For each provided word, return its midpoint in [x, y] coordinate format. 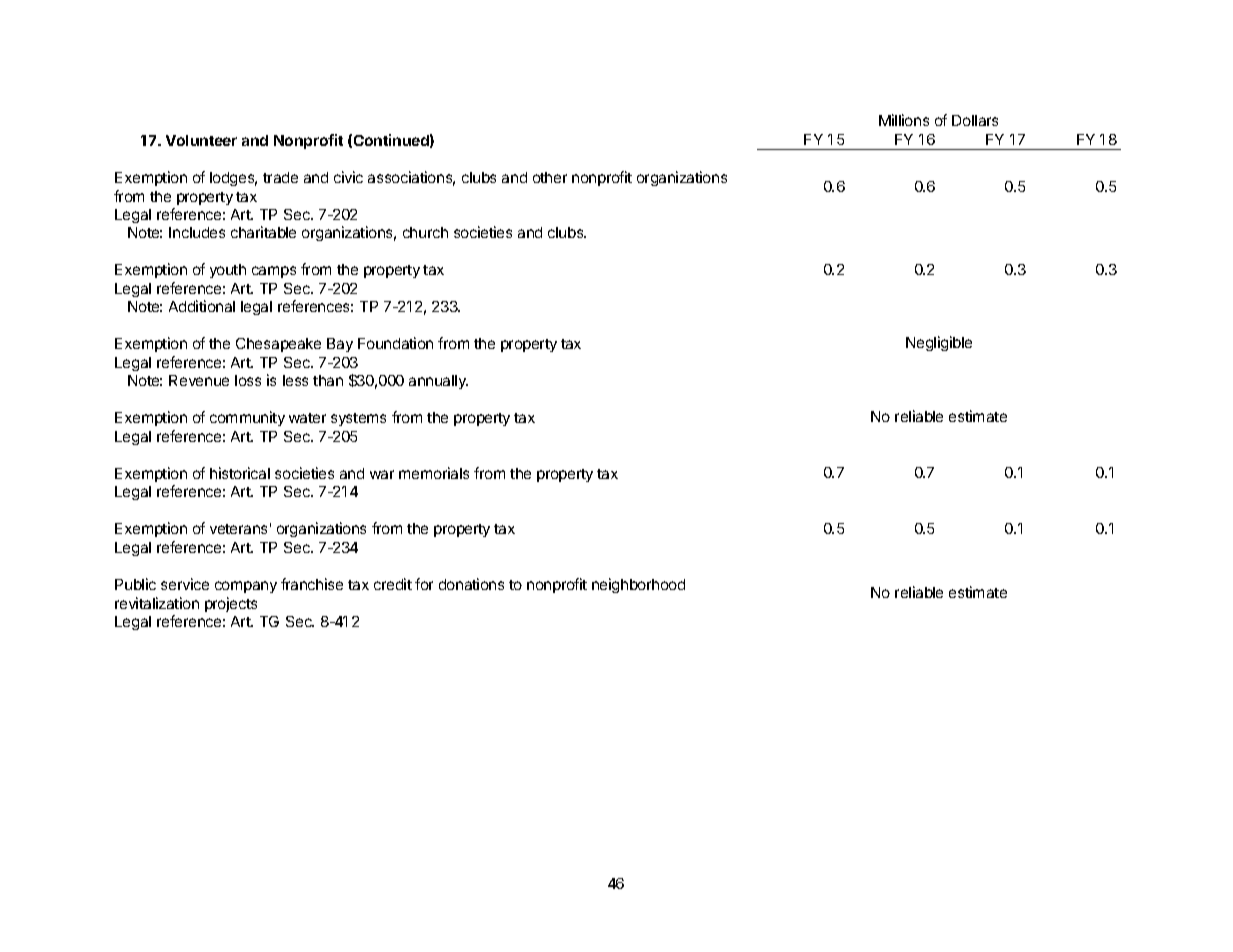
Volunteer [201, 140]
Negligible [939, 343]
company [246, 587]
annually [438, 382]
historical [240, 473]
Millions [904, 120]
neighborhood [638, 585]
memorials [434, 473]
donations [471, 584]
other [550, 177]
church [425, 232]
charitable [263, 232]
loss [248, 380]
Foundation [395, 343]
